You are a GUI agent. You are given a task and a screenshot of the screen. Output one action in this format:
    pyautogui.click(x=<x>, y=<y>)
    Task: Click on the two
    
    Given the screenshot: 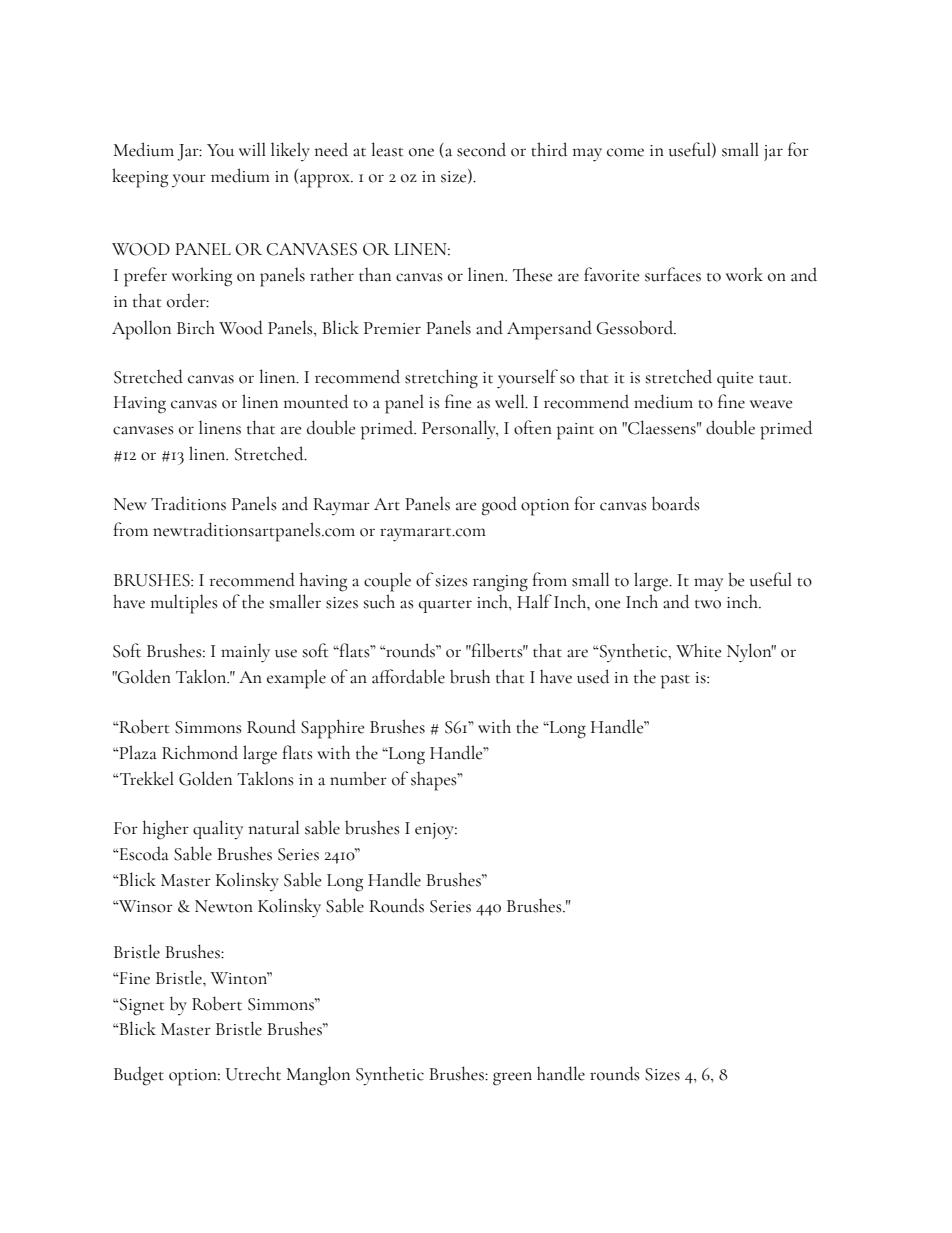 What is the action you would take?
    pyautogui.click(x=708, y=604)
